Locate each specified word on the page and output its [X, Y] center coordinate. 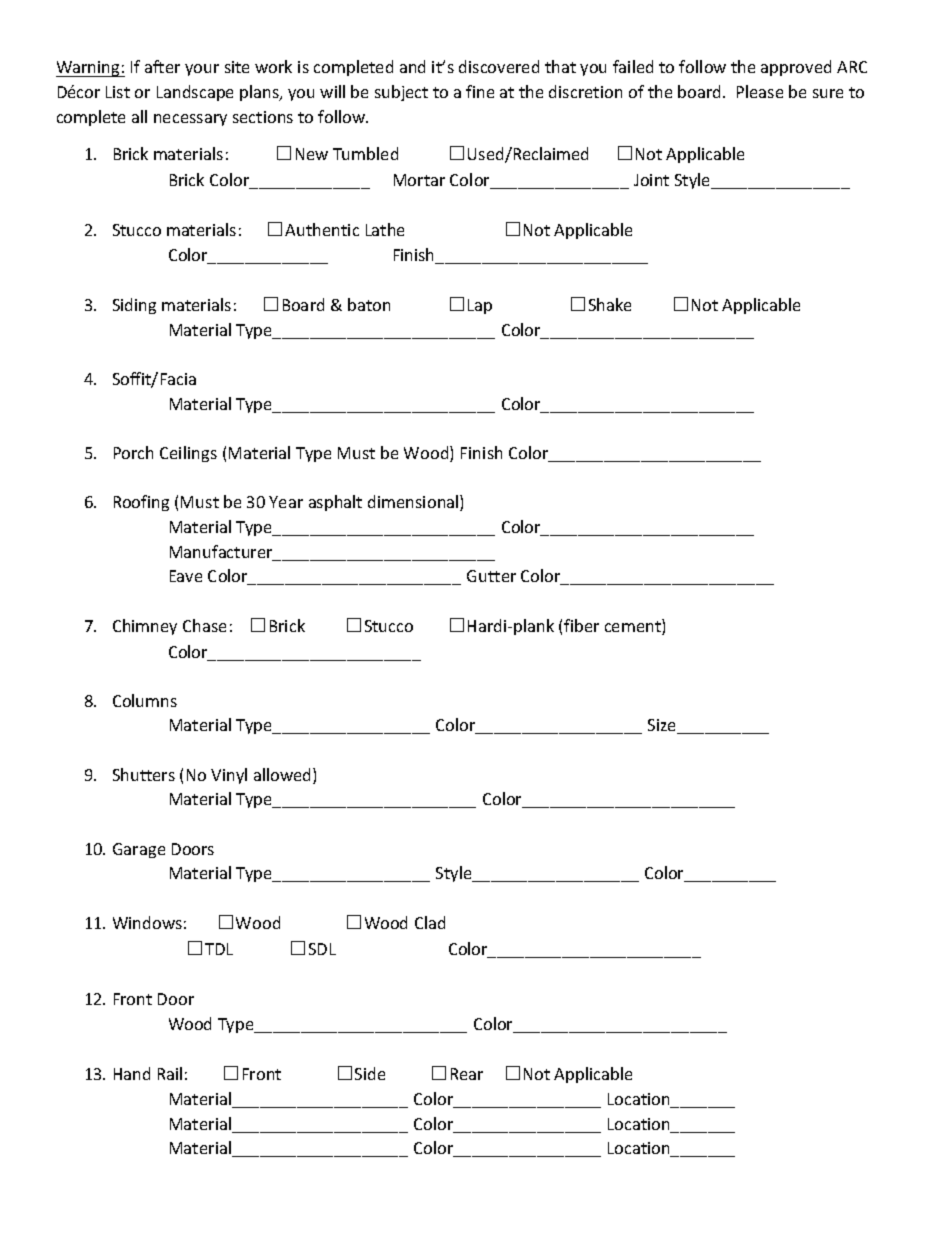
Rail [170, 1073]
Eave [186, 576]
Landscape [195, 93]
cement [634, 628]
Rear [467, 1074]
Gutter [491, 576]
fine [480, 91]
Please [760, 91]
